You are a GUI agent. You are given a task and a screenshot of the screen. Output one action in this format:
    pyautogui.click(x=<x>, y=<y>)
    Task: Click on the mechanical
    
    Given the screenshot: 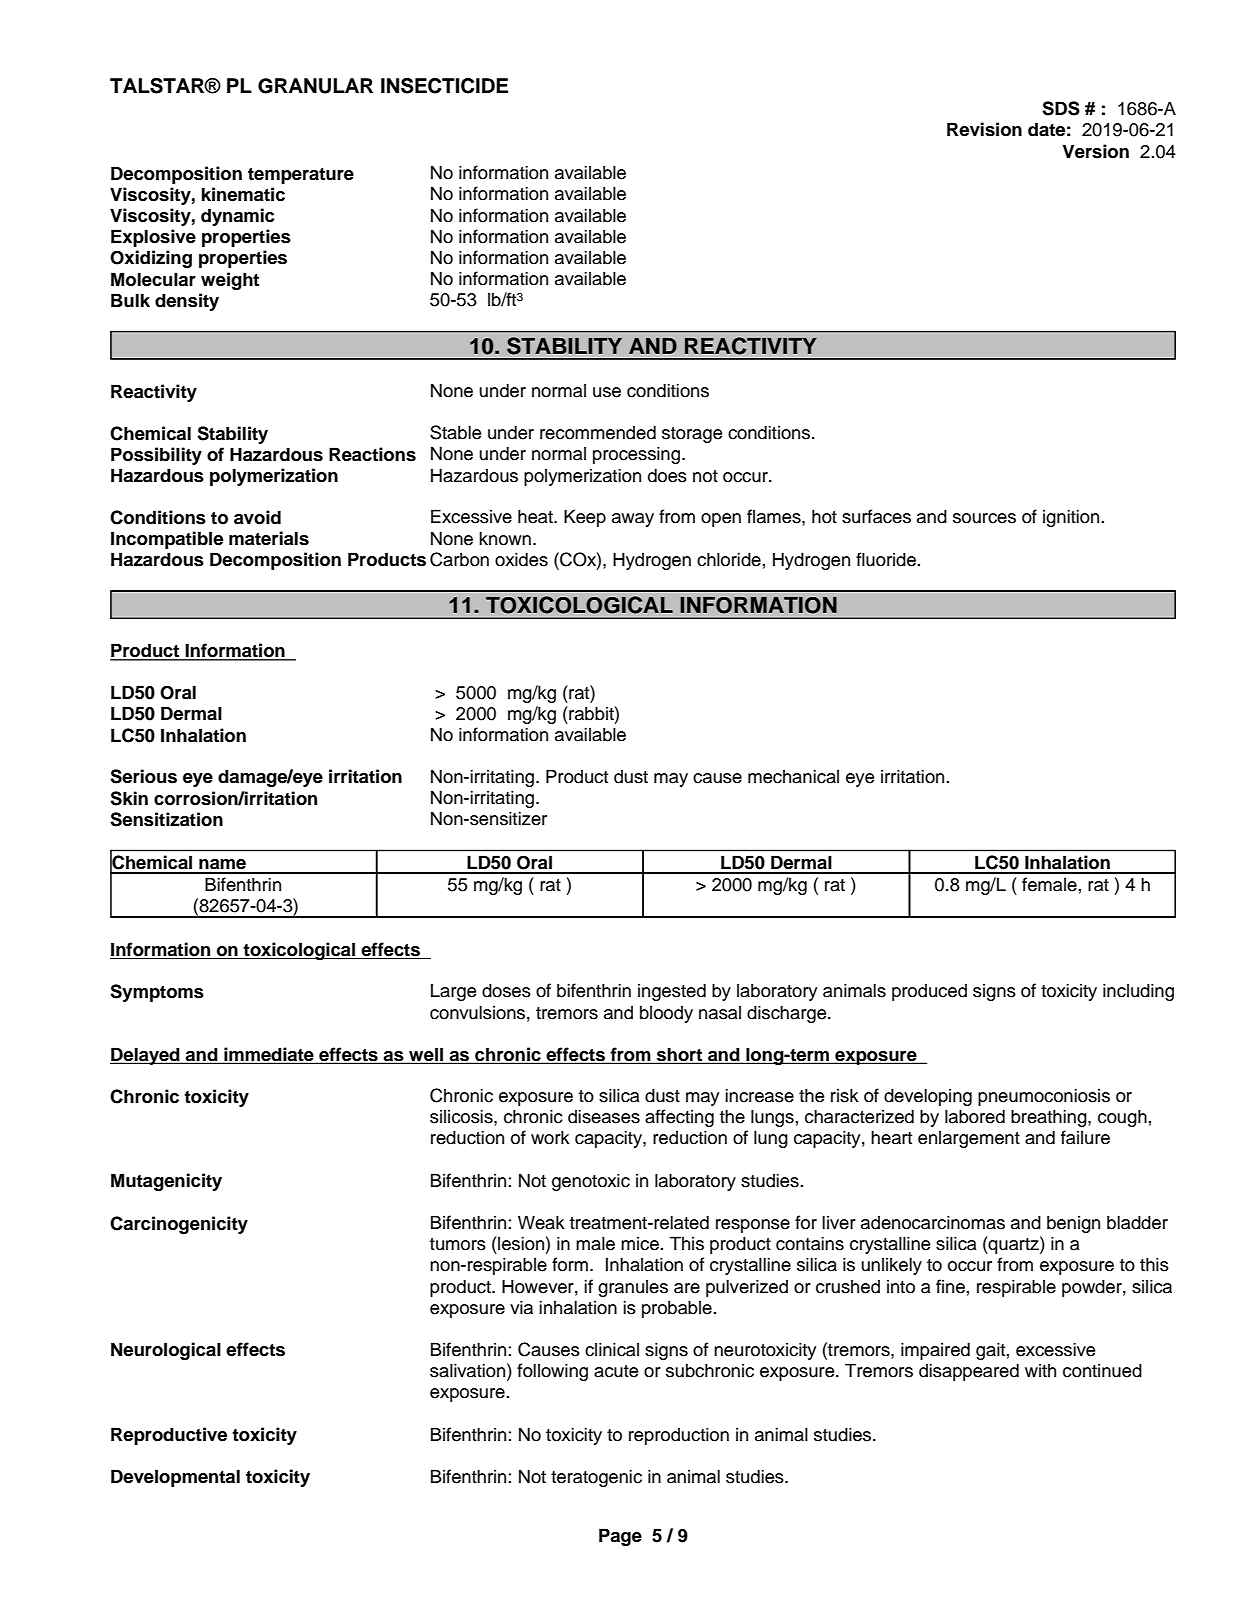 What is the action you would take?
    pyautogui.click(x=793, y=776)
